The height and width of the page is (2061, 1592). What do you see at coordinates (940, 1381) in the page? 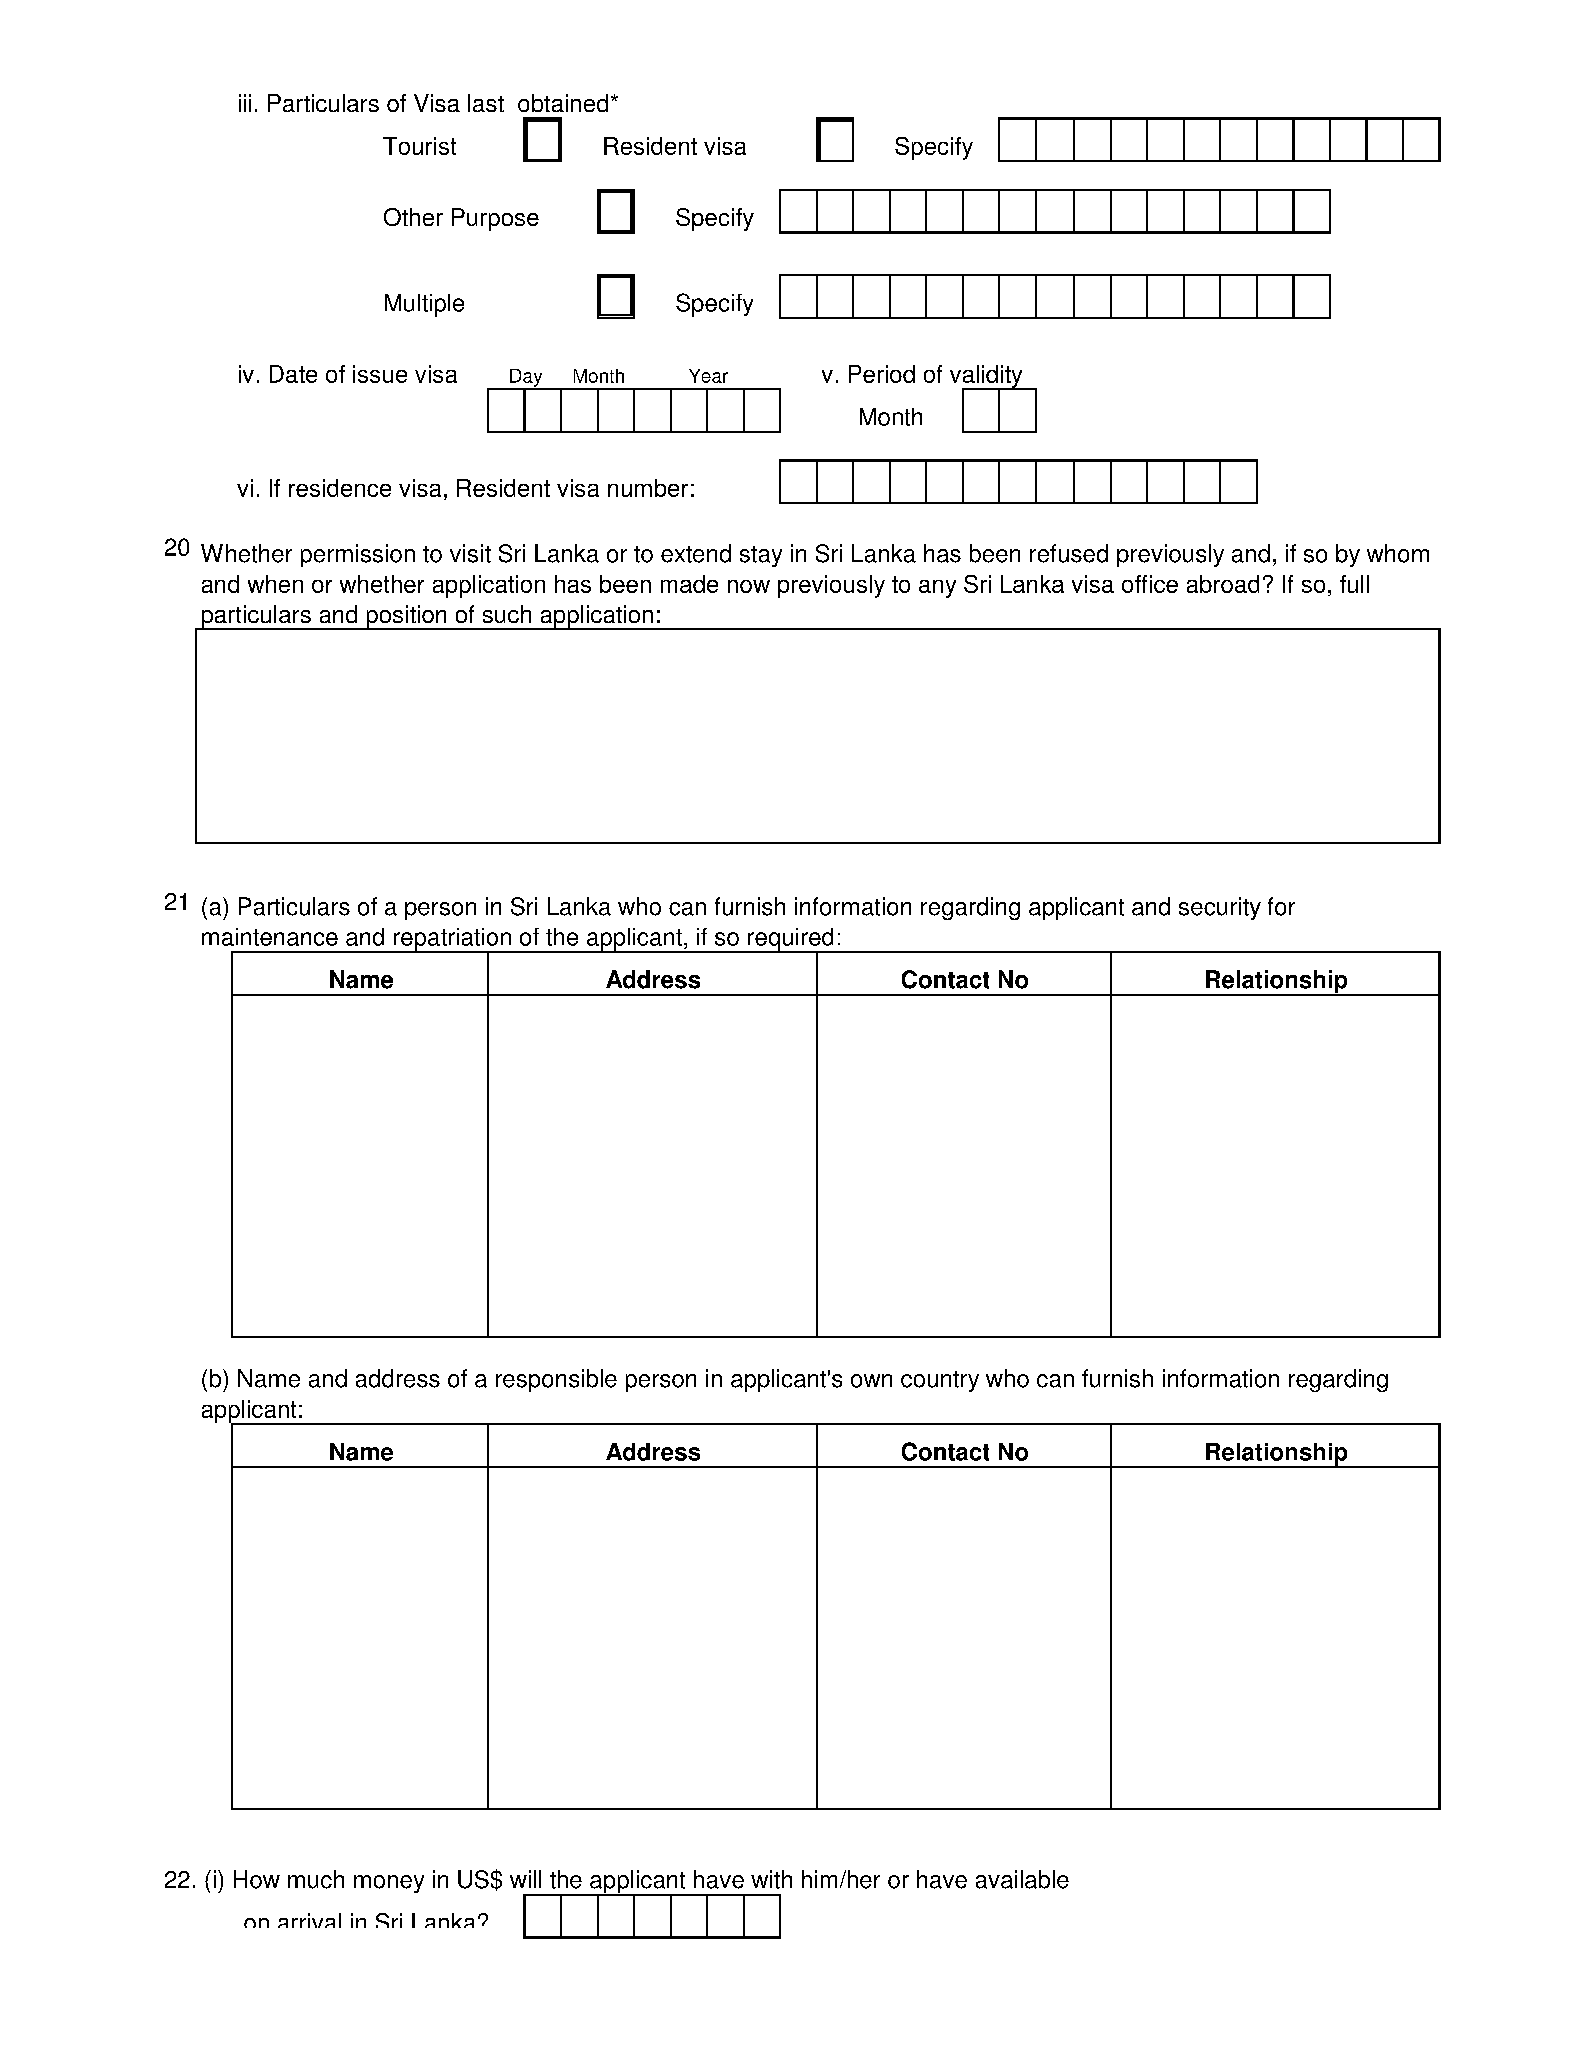
I see `country` at bounding box center [940, 1381].
